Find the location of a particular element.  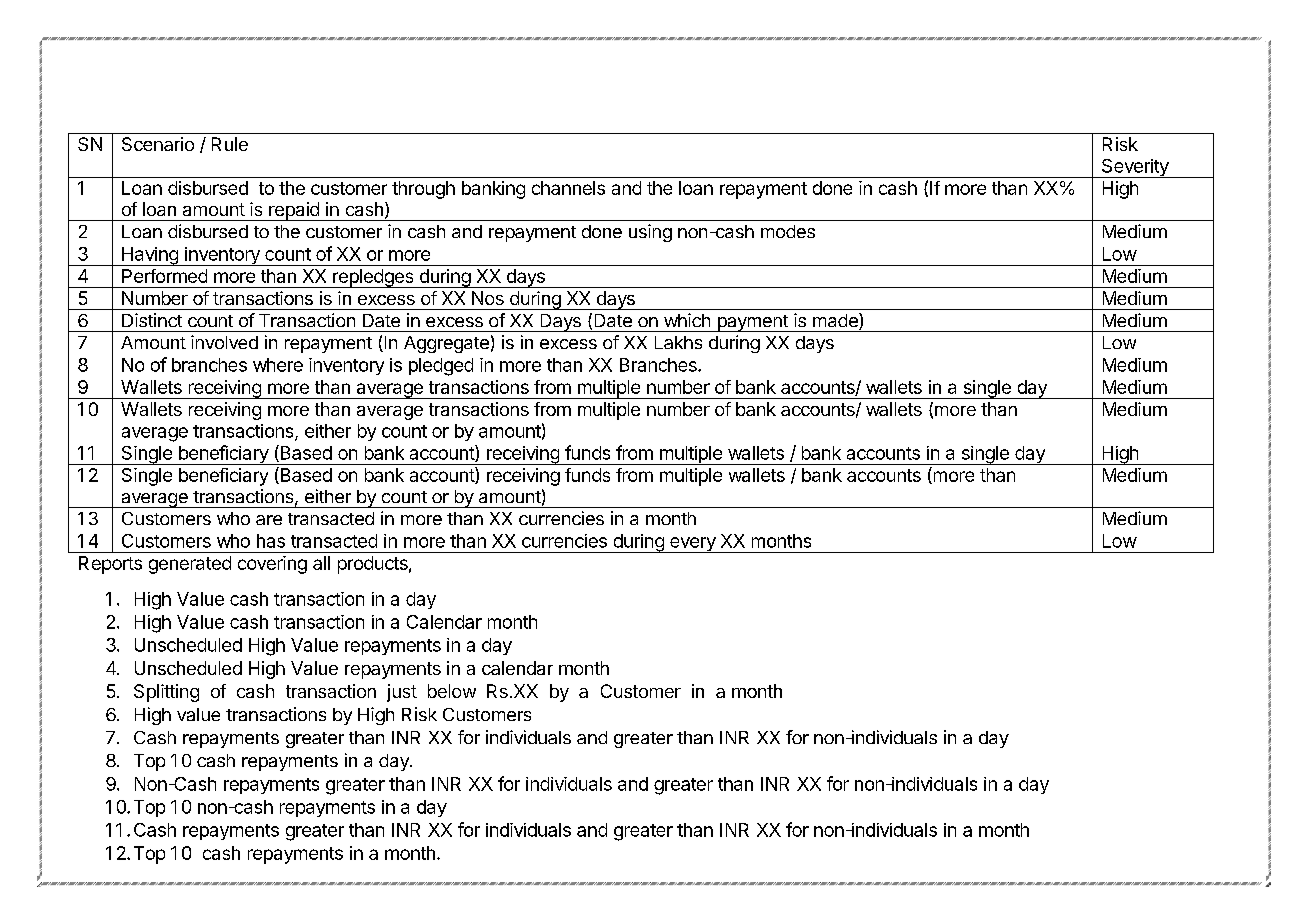

Splitting is located at coordinates (166, 693).
